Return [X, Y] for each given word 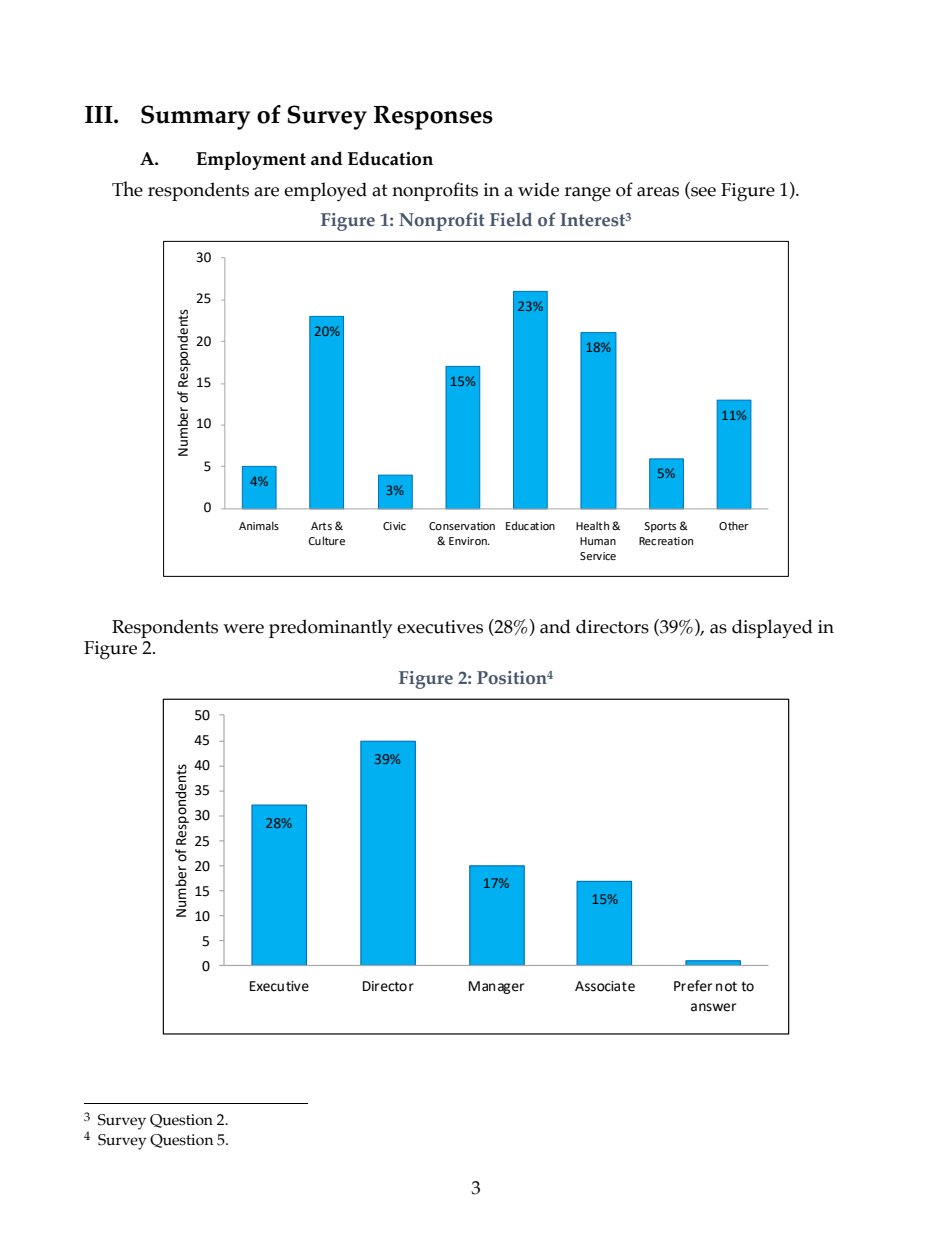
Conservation [462, 526]
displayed [772, 629]
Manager [496, 987]
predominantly [330, 629]
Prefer [693, 986]
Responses [433, 118]
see [702, 193]
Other [734, 525]
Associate [605, 986]
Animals [259, 525]
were [243, 629]
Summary [195, 117]
